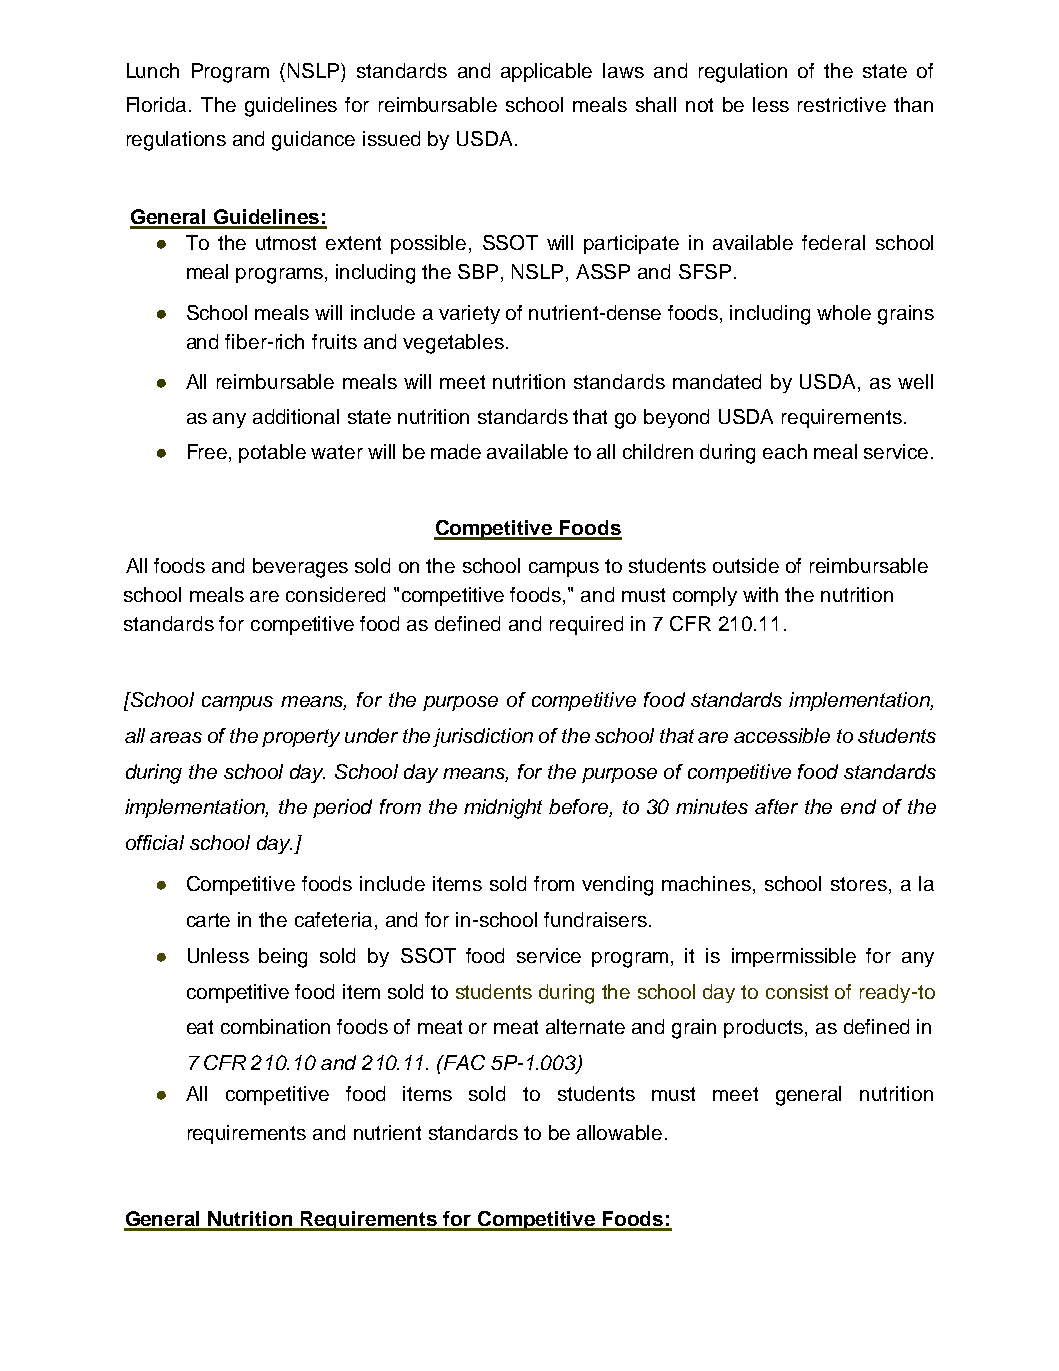  Describe the element at coordinates (760, 594) in the page. I see `with` at that location.
